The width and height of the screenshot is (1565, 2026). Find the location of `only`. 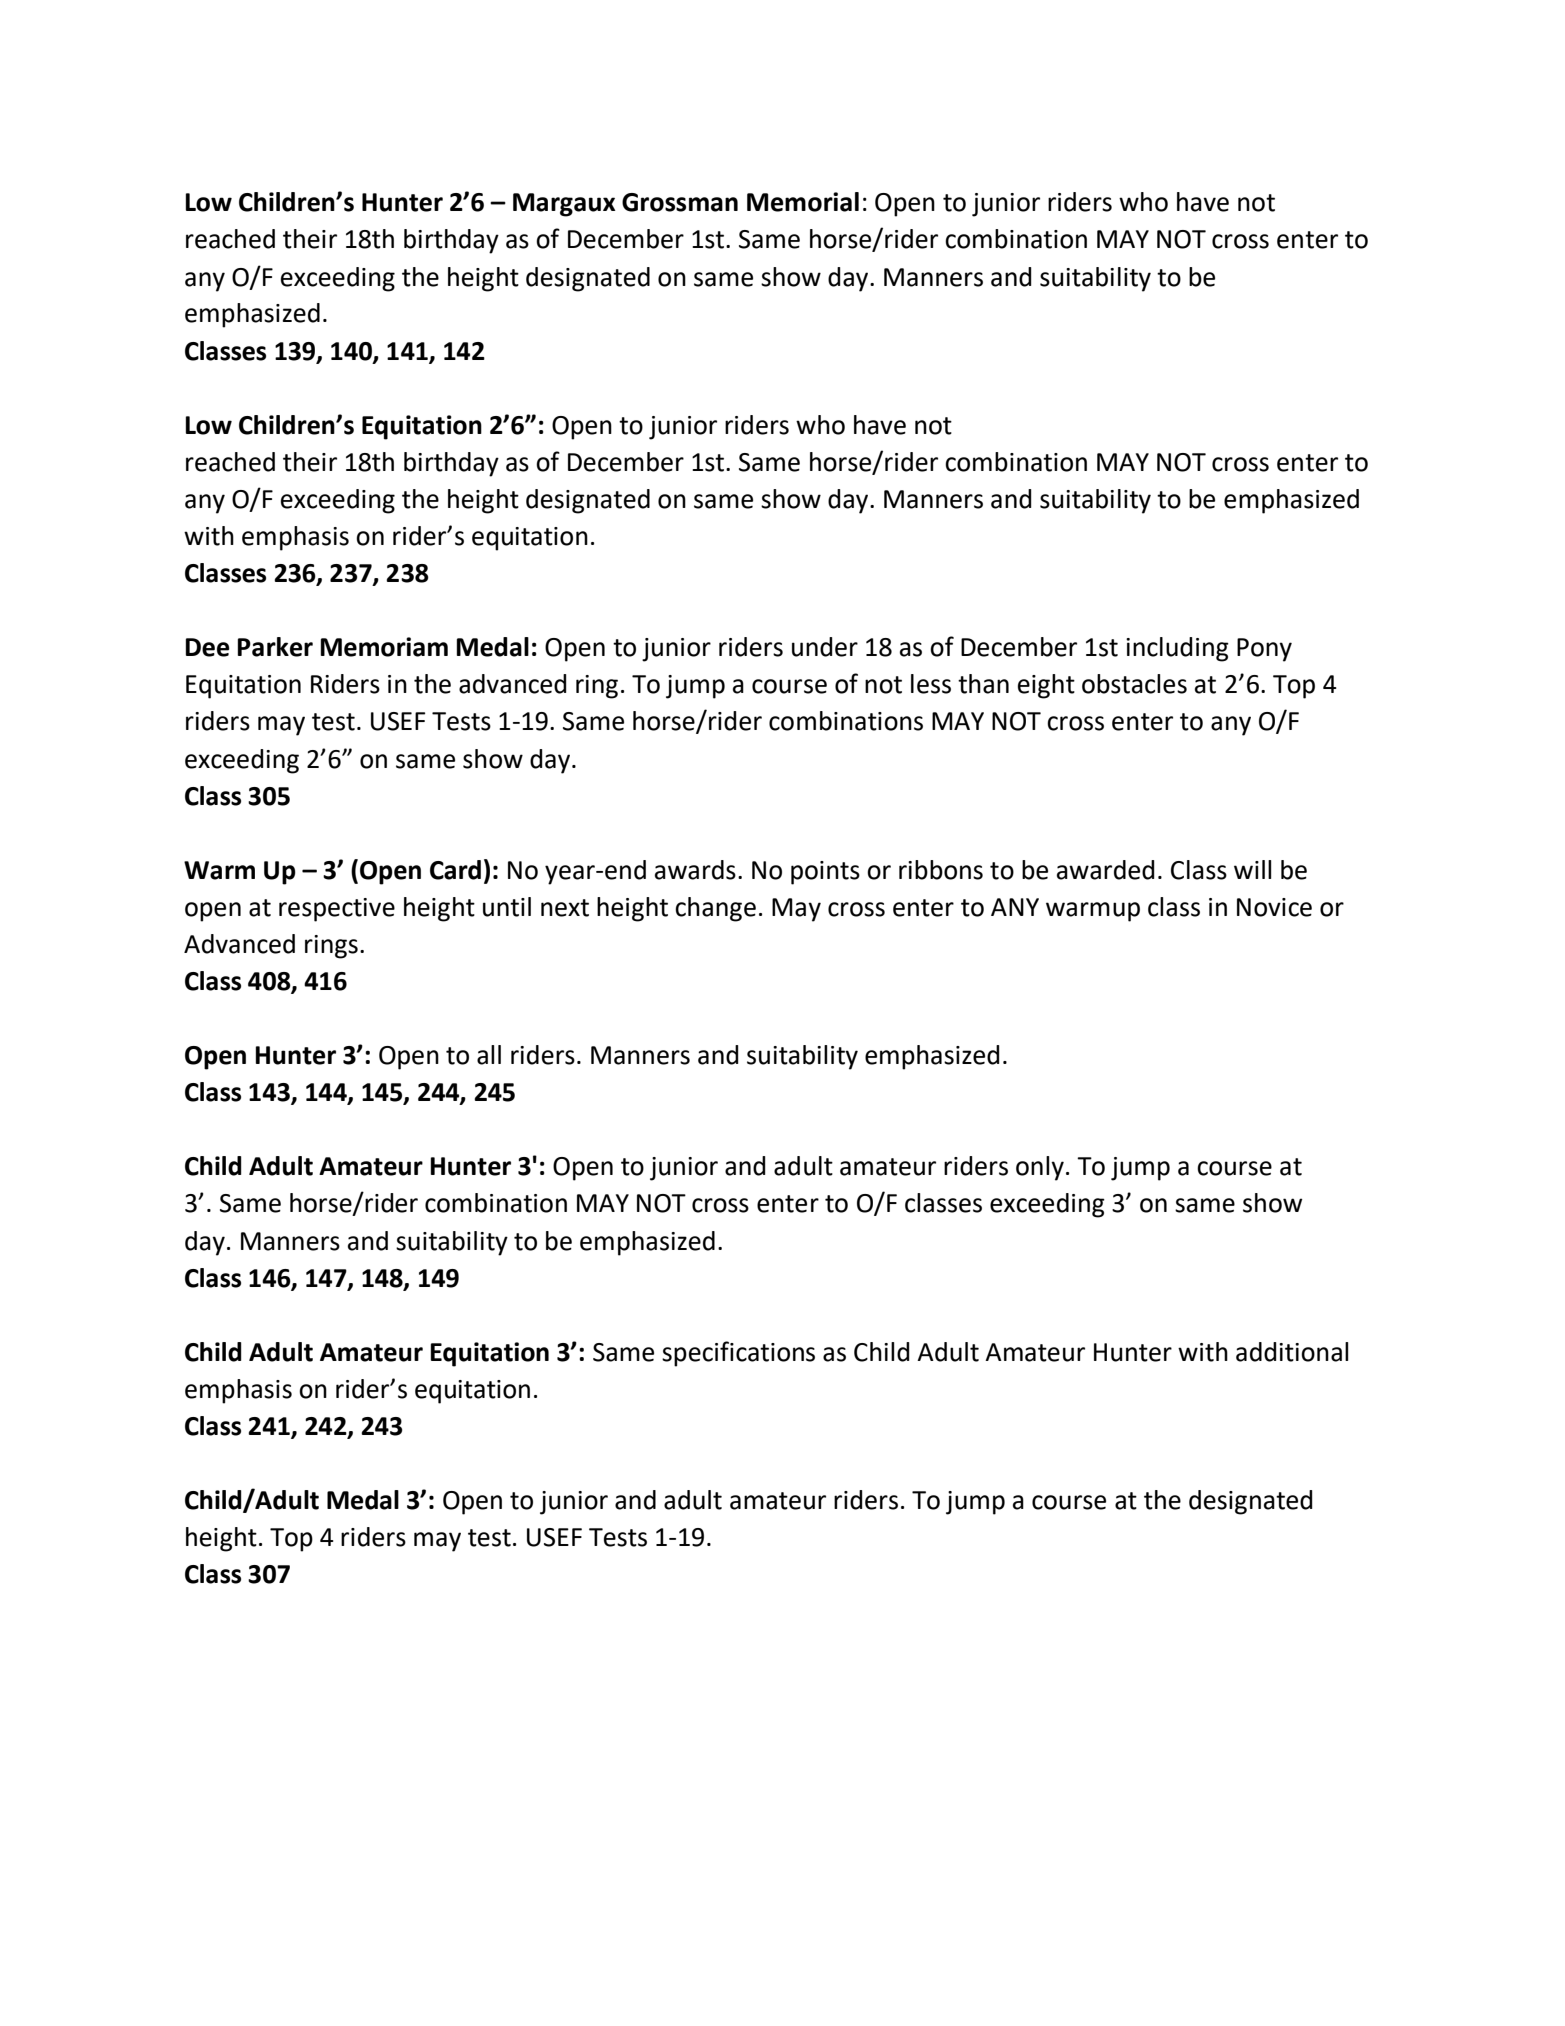

only is located at coordinates (1040, 1168).
